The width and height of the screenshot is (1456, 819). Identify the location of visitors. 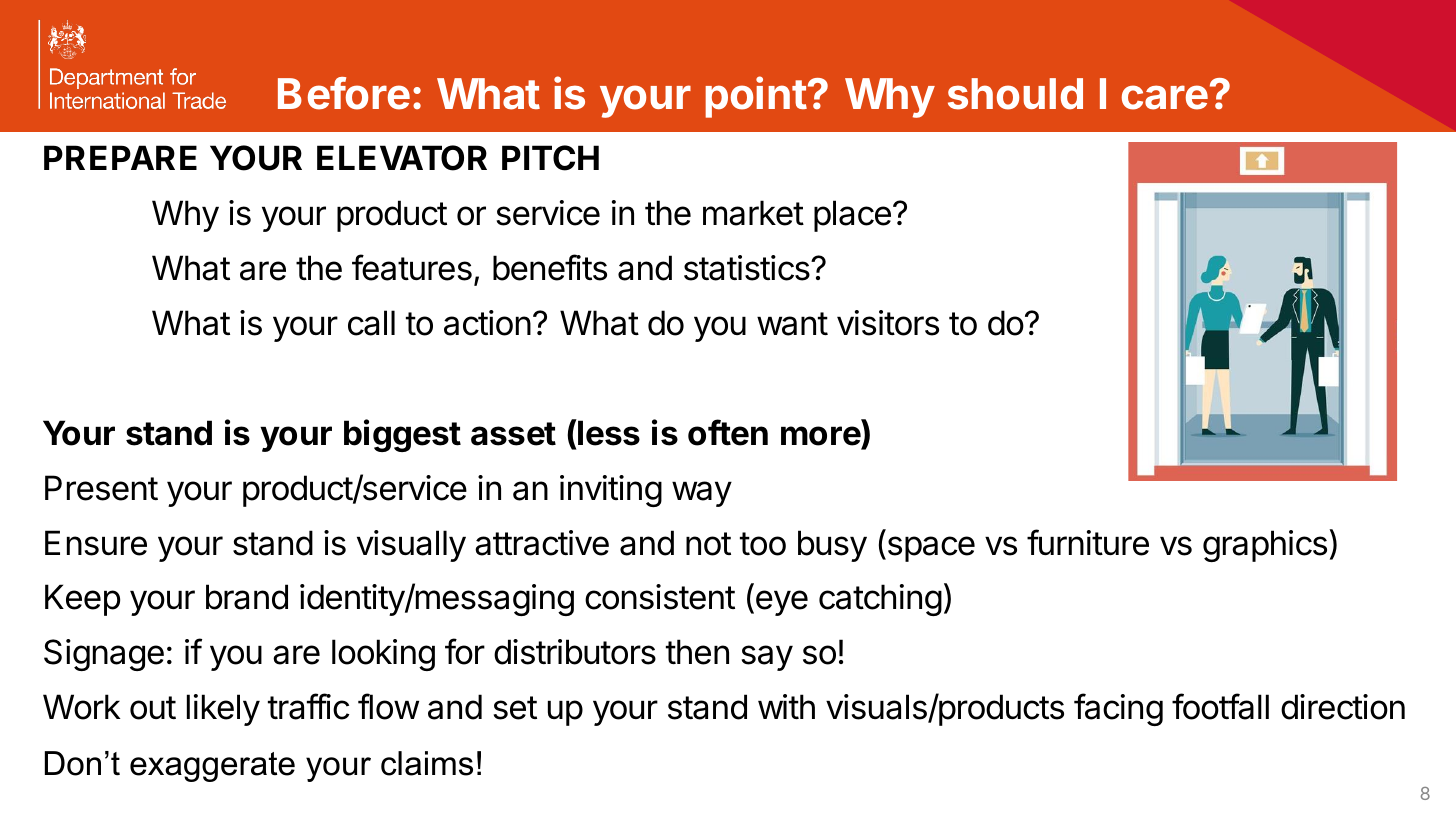
(888, 323).
